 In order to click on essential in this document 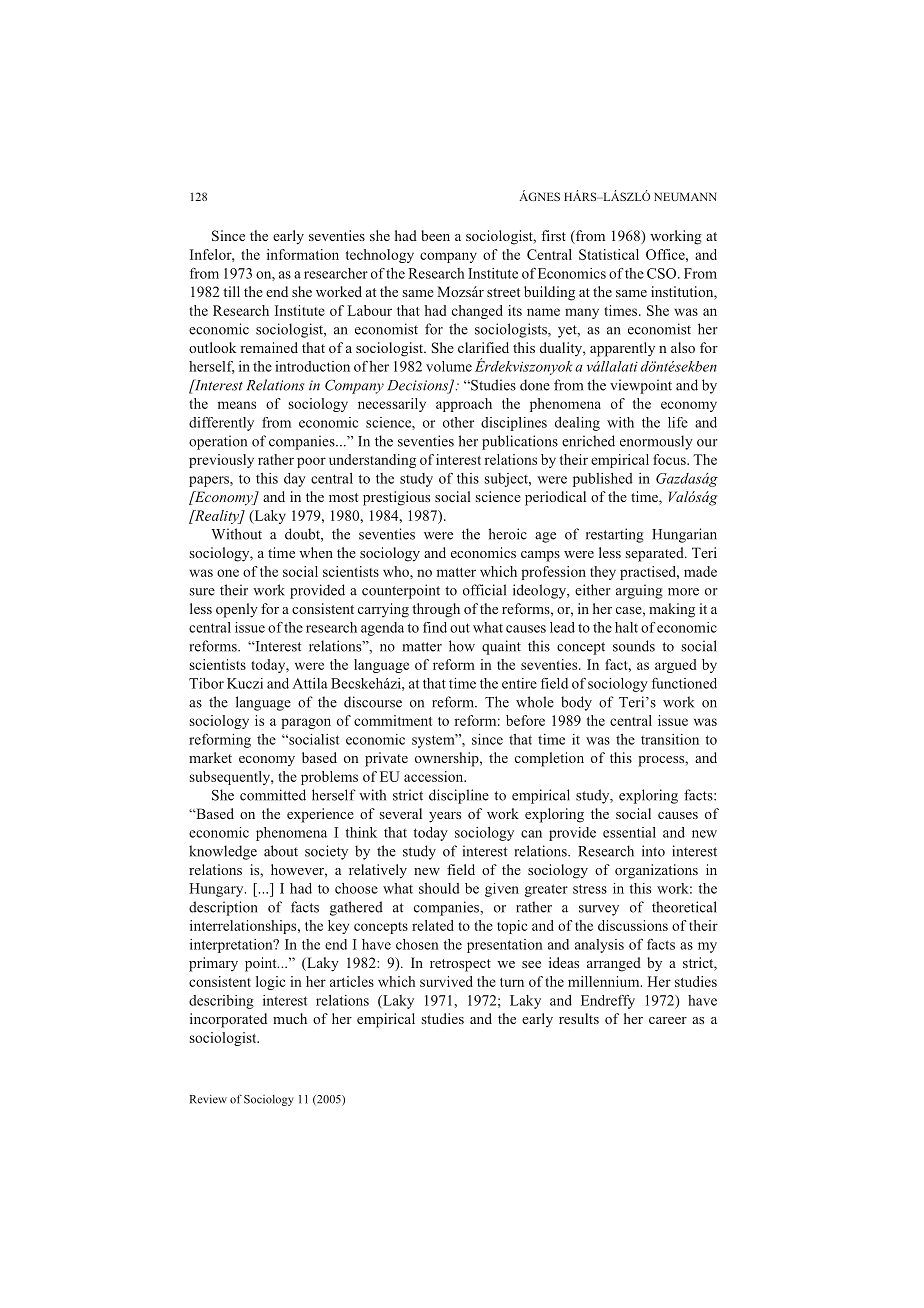, I will do `click(629, 832)`.
